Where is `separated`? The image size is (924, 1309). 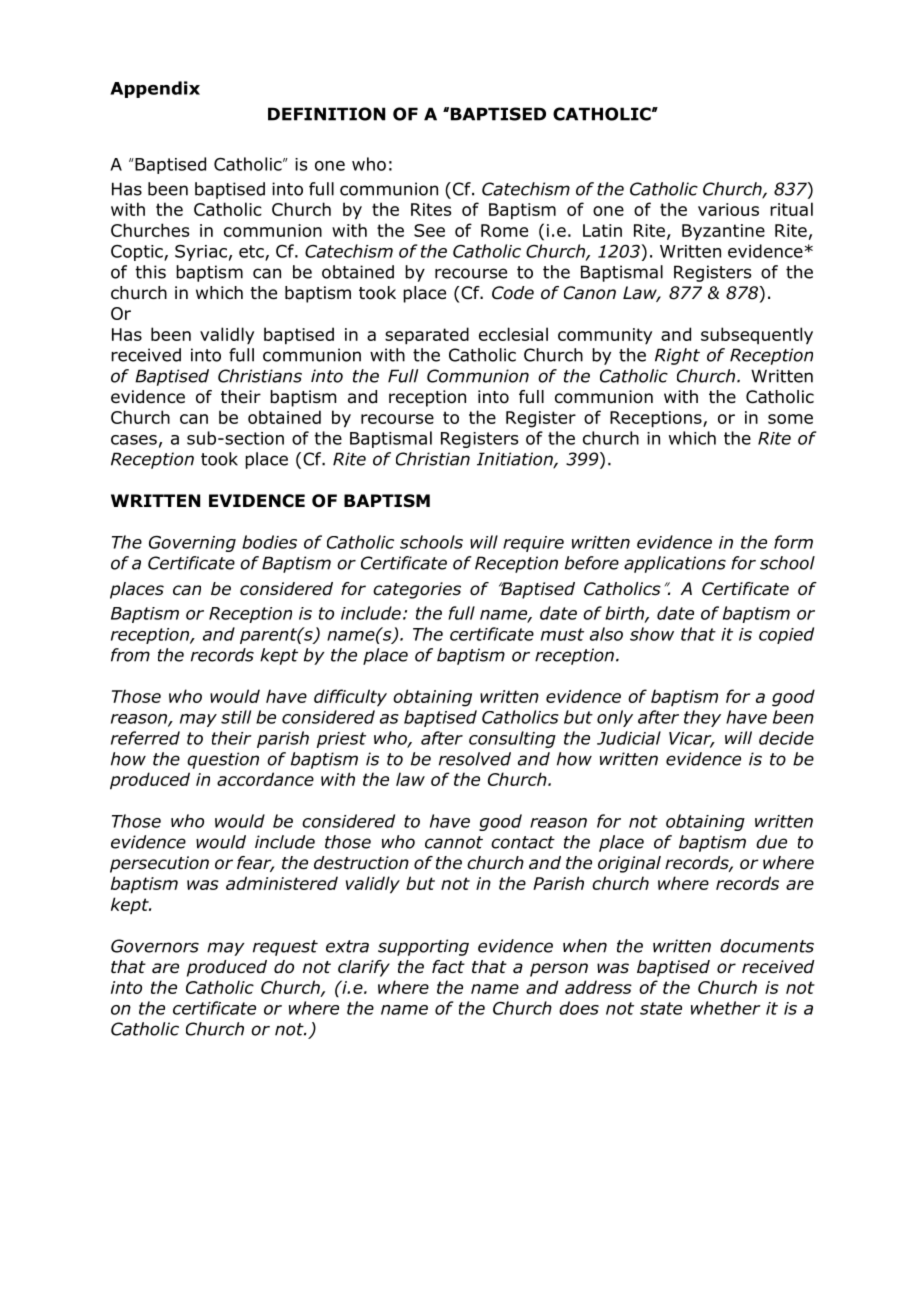
separated is located at coordinates (427, 336).
